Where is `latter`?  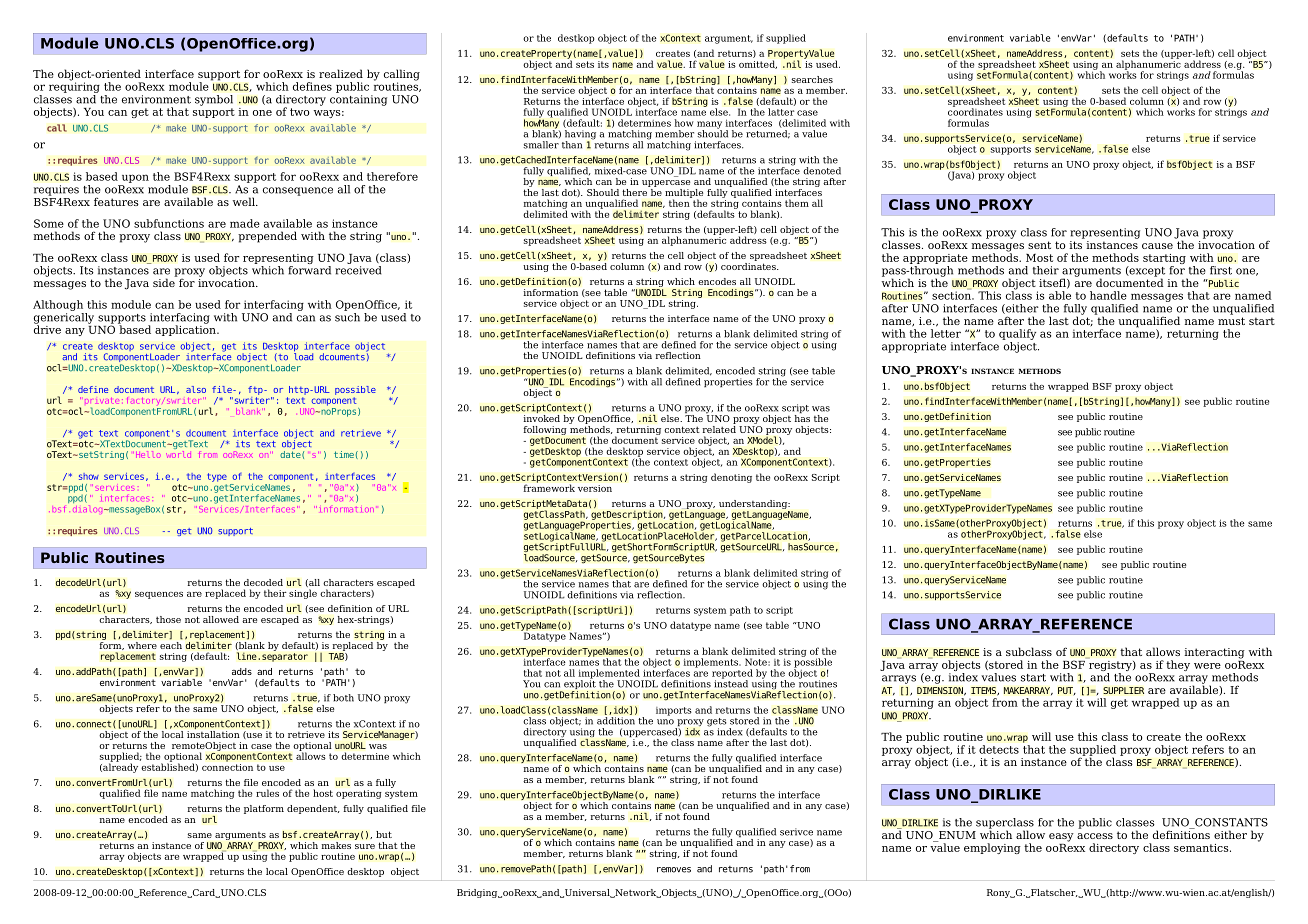 latter is located at coordinates (781, 112).
